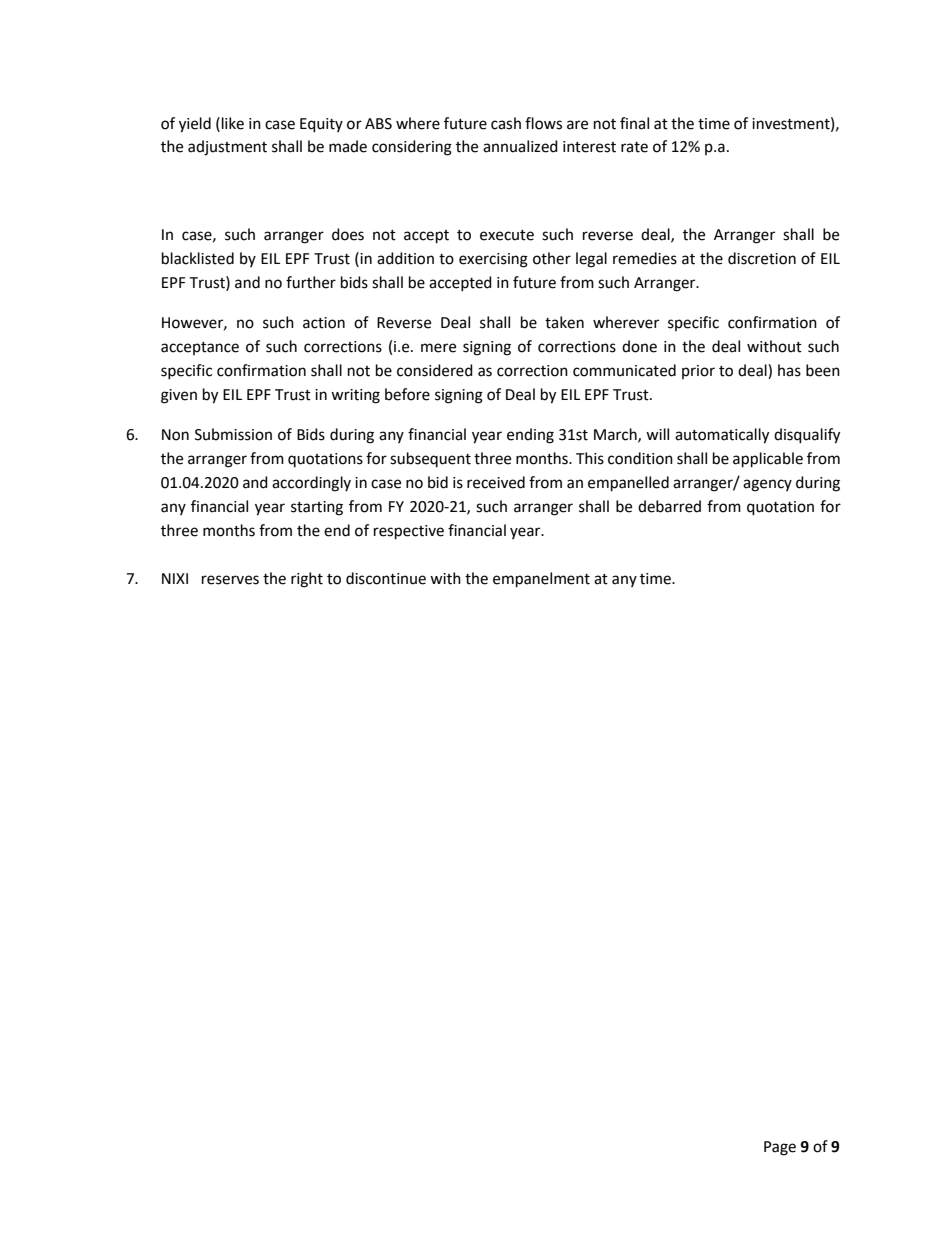 The image size is (952, 1233). I want to click on adjustment, so click(227, 148).
